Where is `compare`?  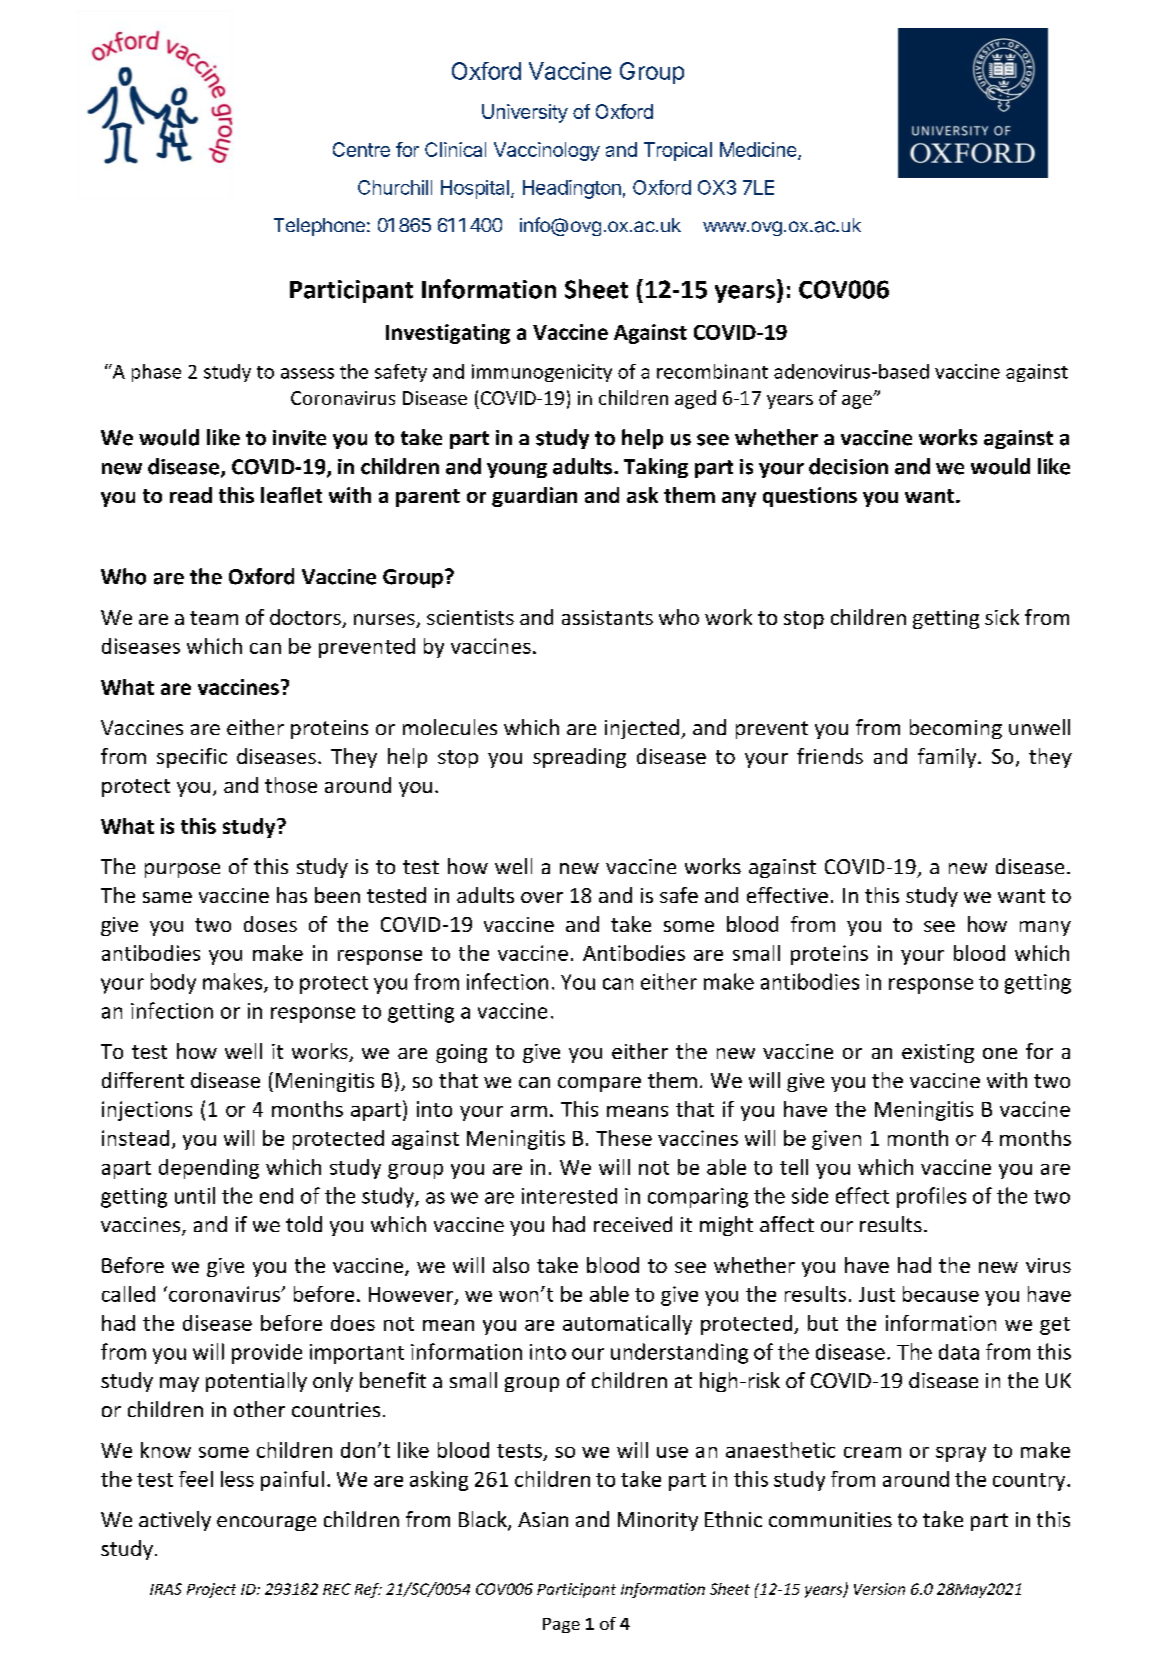
compare is located at coordinates (599, 1084).
